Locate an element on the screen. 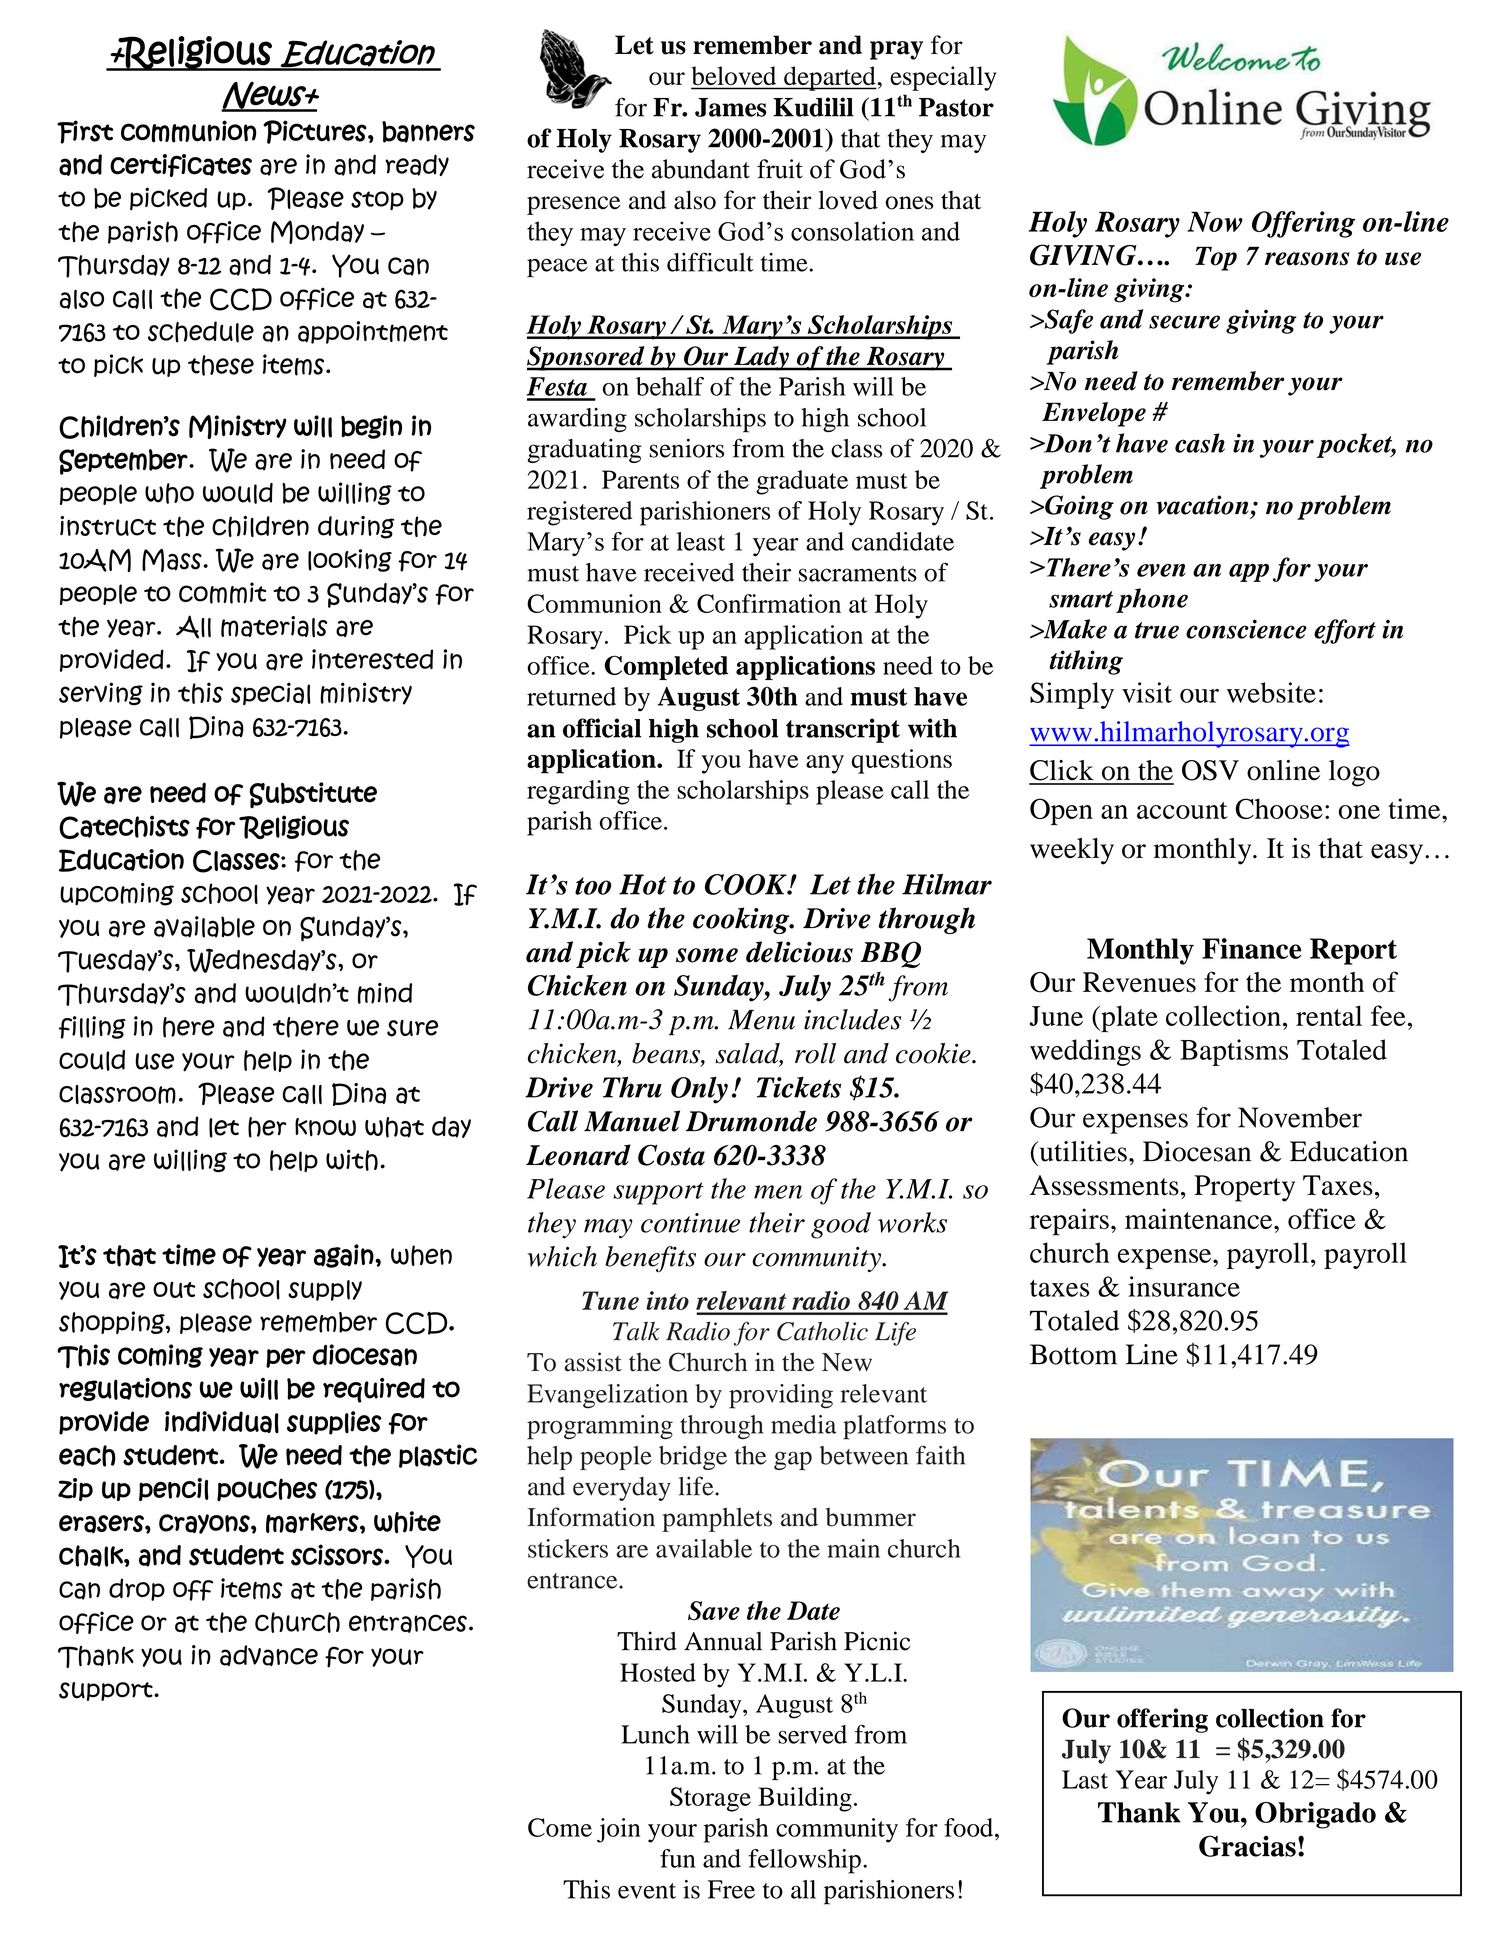 Image resolution: width=1501 pixels, height=1942 pixels. some is located at coordinates (707, 955).
